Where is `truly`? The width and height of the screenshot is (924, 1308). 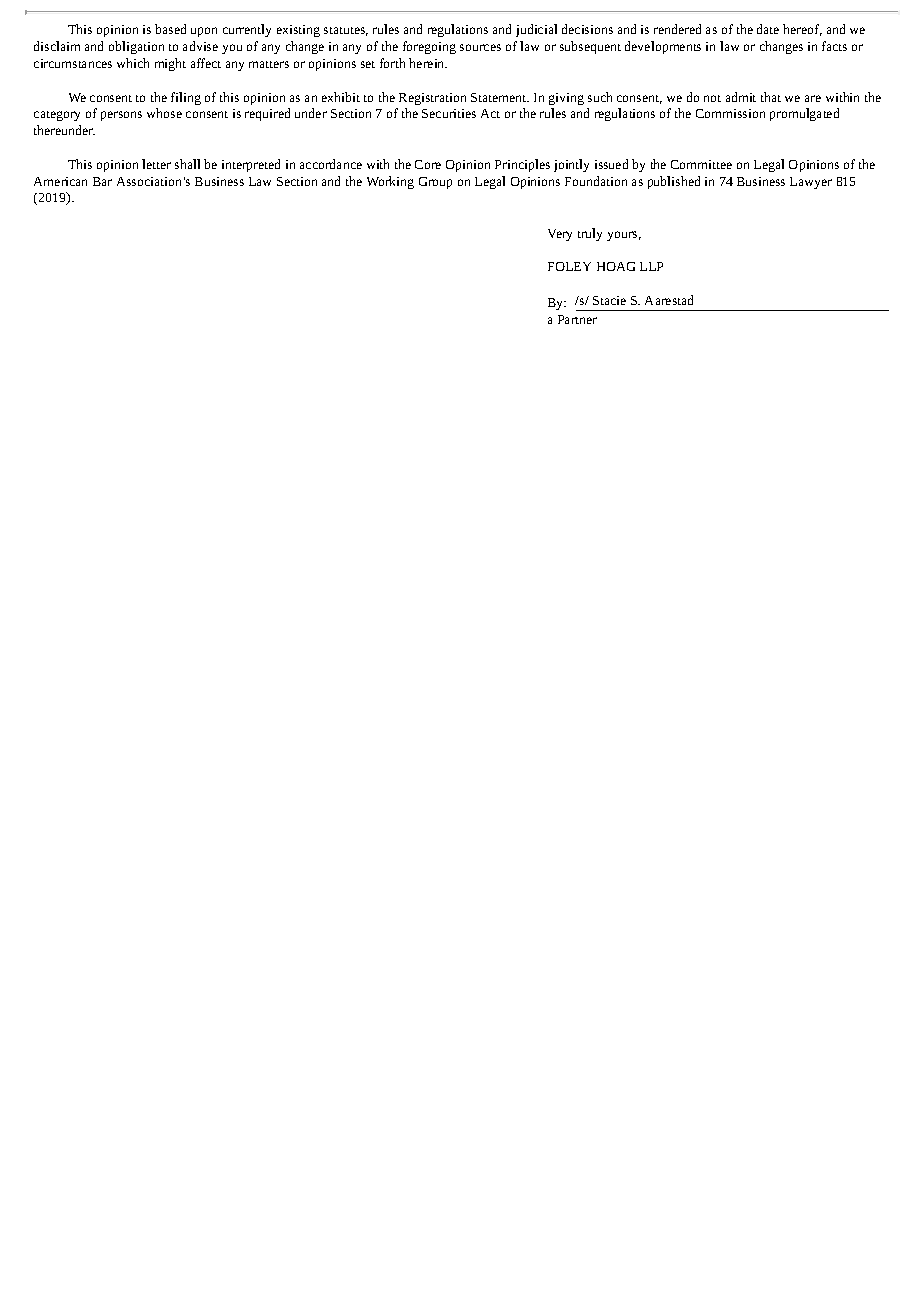
truly is located at coordinates (590, 234).
